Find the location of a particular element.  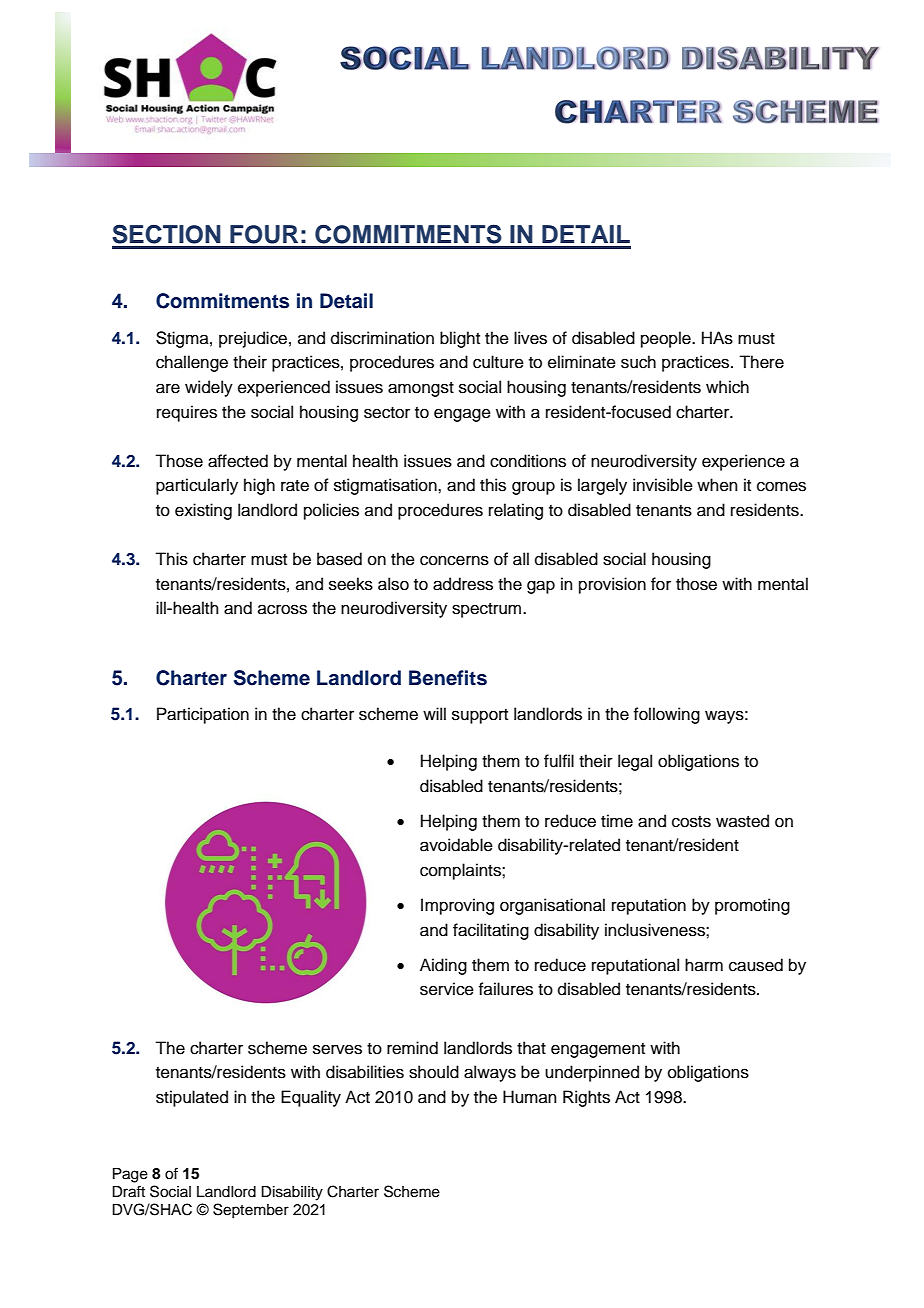

harm is located at coordinates (704, 964).
